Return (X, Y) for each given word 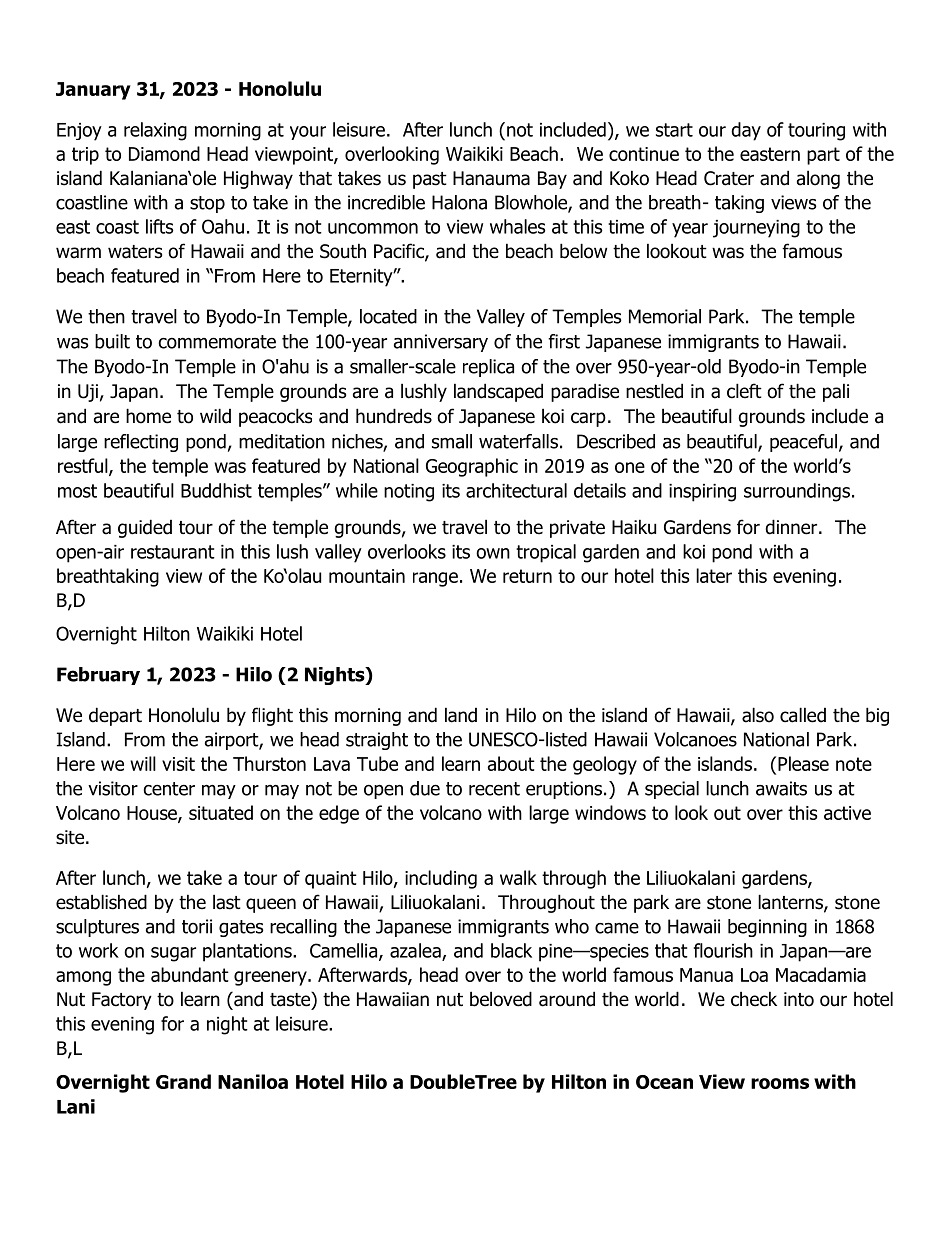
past (430, 180)
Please (803, 763)
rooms (780, 1083)
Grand (183, 1081)
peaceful (803, 443)
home (148, 416)
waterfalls (518, 441)
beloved (501, 999)
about (511, 763)
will (143, 763)
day (746, 131)
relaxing (155, 131)
